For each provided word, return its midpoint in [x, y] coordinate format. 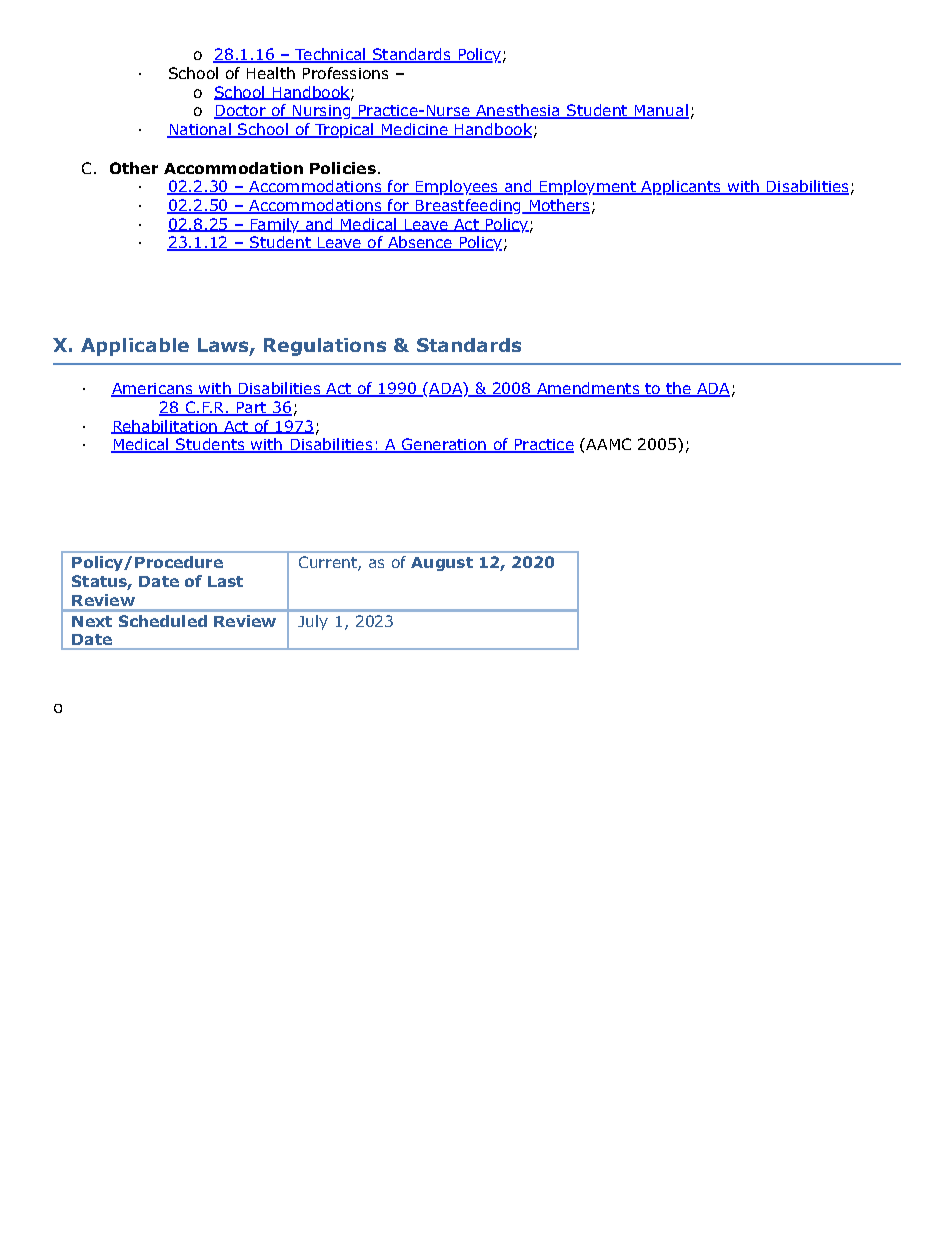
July [313, 622]
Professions [345, 73]
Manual [660, 111]
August [442, 564]
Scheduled [163, 621]
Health [271, 73]
